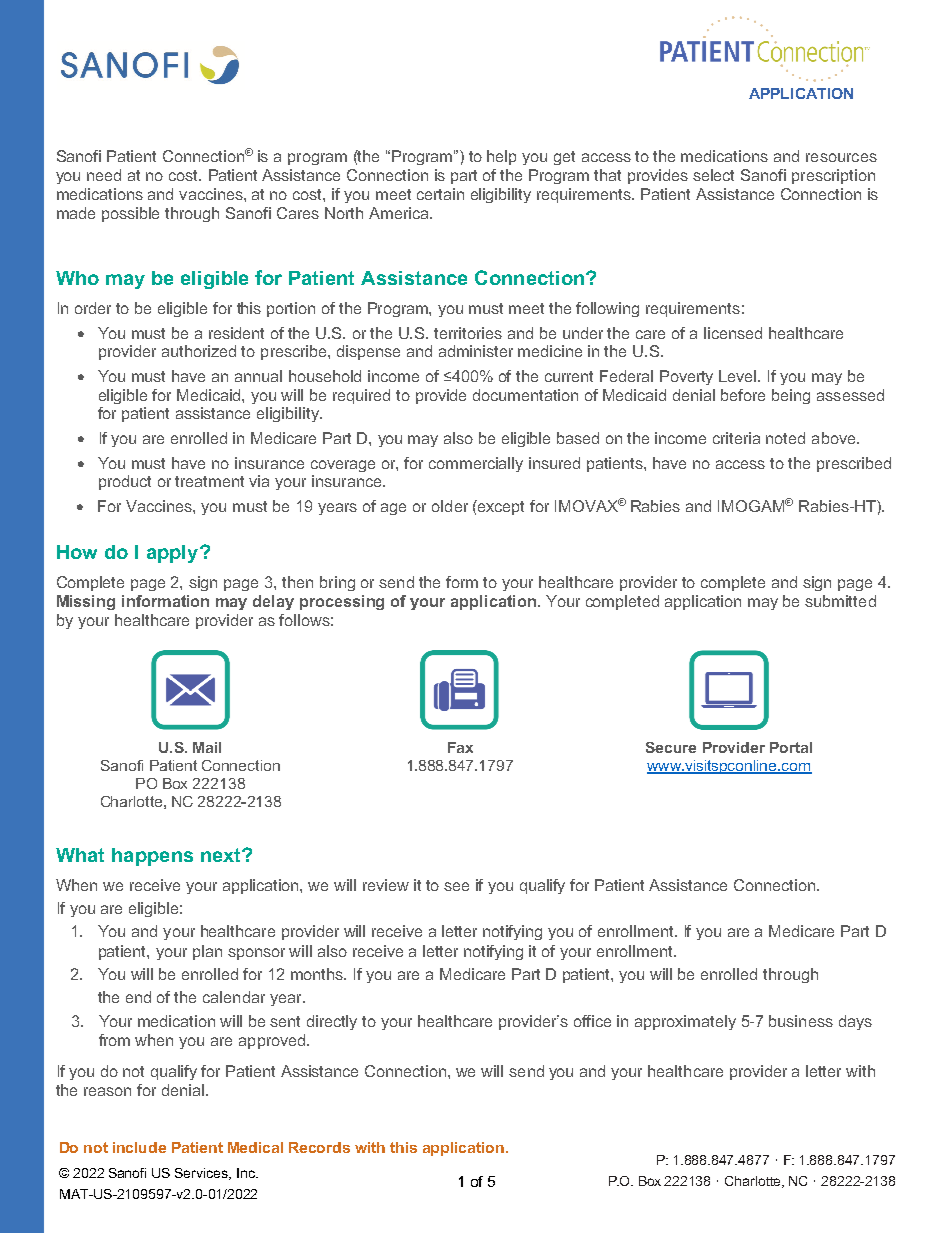 The image size is (952, 1233). Describe the element at coordinates (440, 194) in the page. I see `certain` at that location.
